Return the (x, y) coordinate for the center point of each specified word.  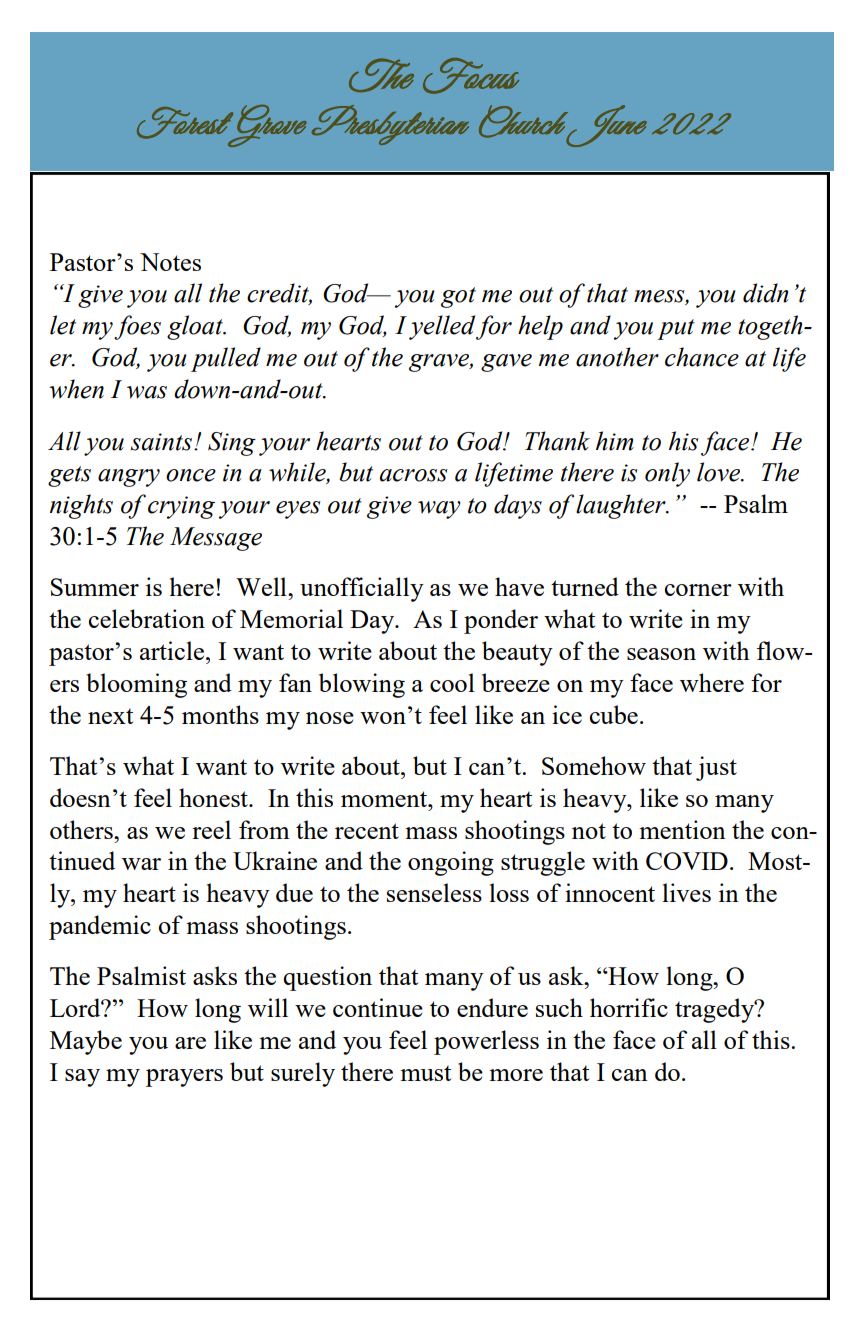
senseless (434, 892)
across (414, 475)
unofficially (362, 589)
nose (330, 718)
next (110, 716)
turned (585, 586)
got (458, 297)
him (615, 441)
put (676, 329)
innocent (610, 892)
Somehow (594, 765)
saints (162, 442)
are (190, 1043)
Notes (170, 262)
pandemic (100, 927)
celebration (146, 618)
